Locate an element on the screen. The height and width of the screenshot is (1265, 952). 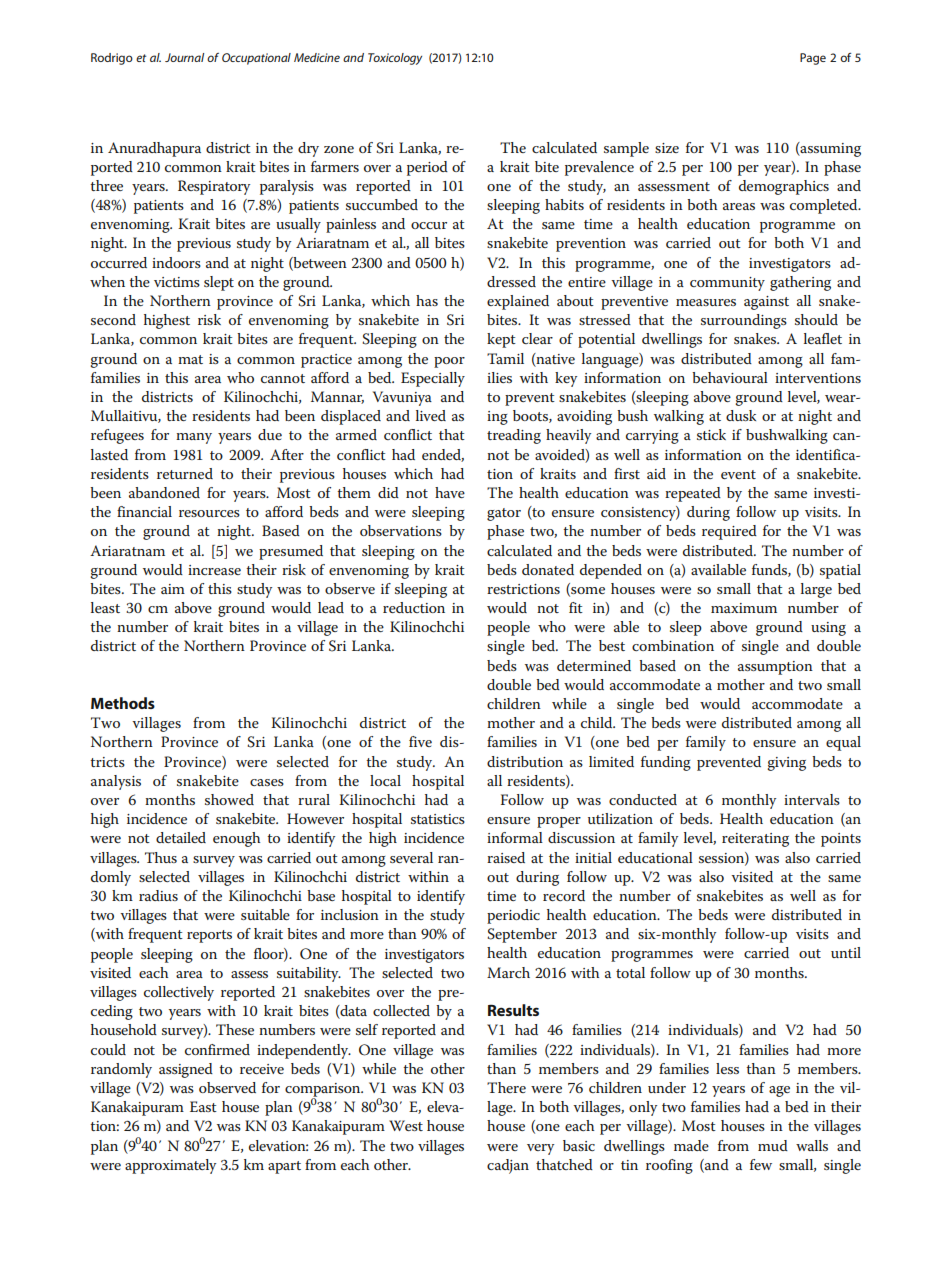
giving is located at coordinates (786, 764).
